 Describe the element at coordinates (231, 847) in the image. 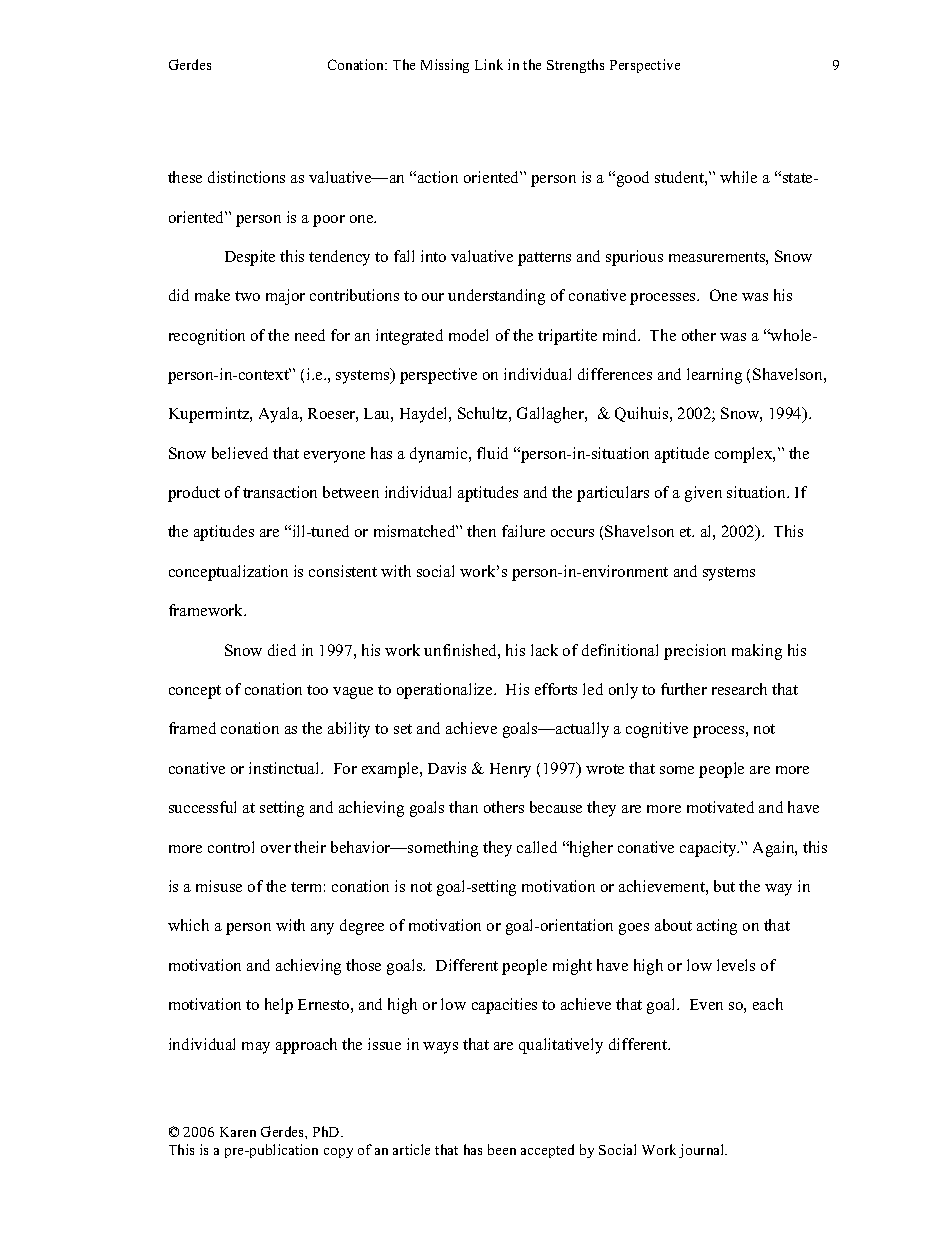

I see `control` at that location.
